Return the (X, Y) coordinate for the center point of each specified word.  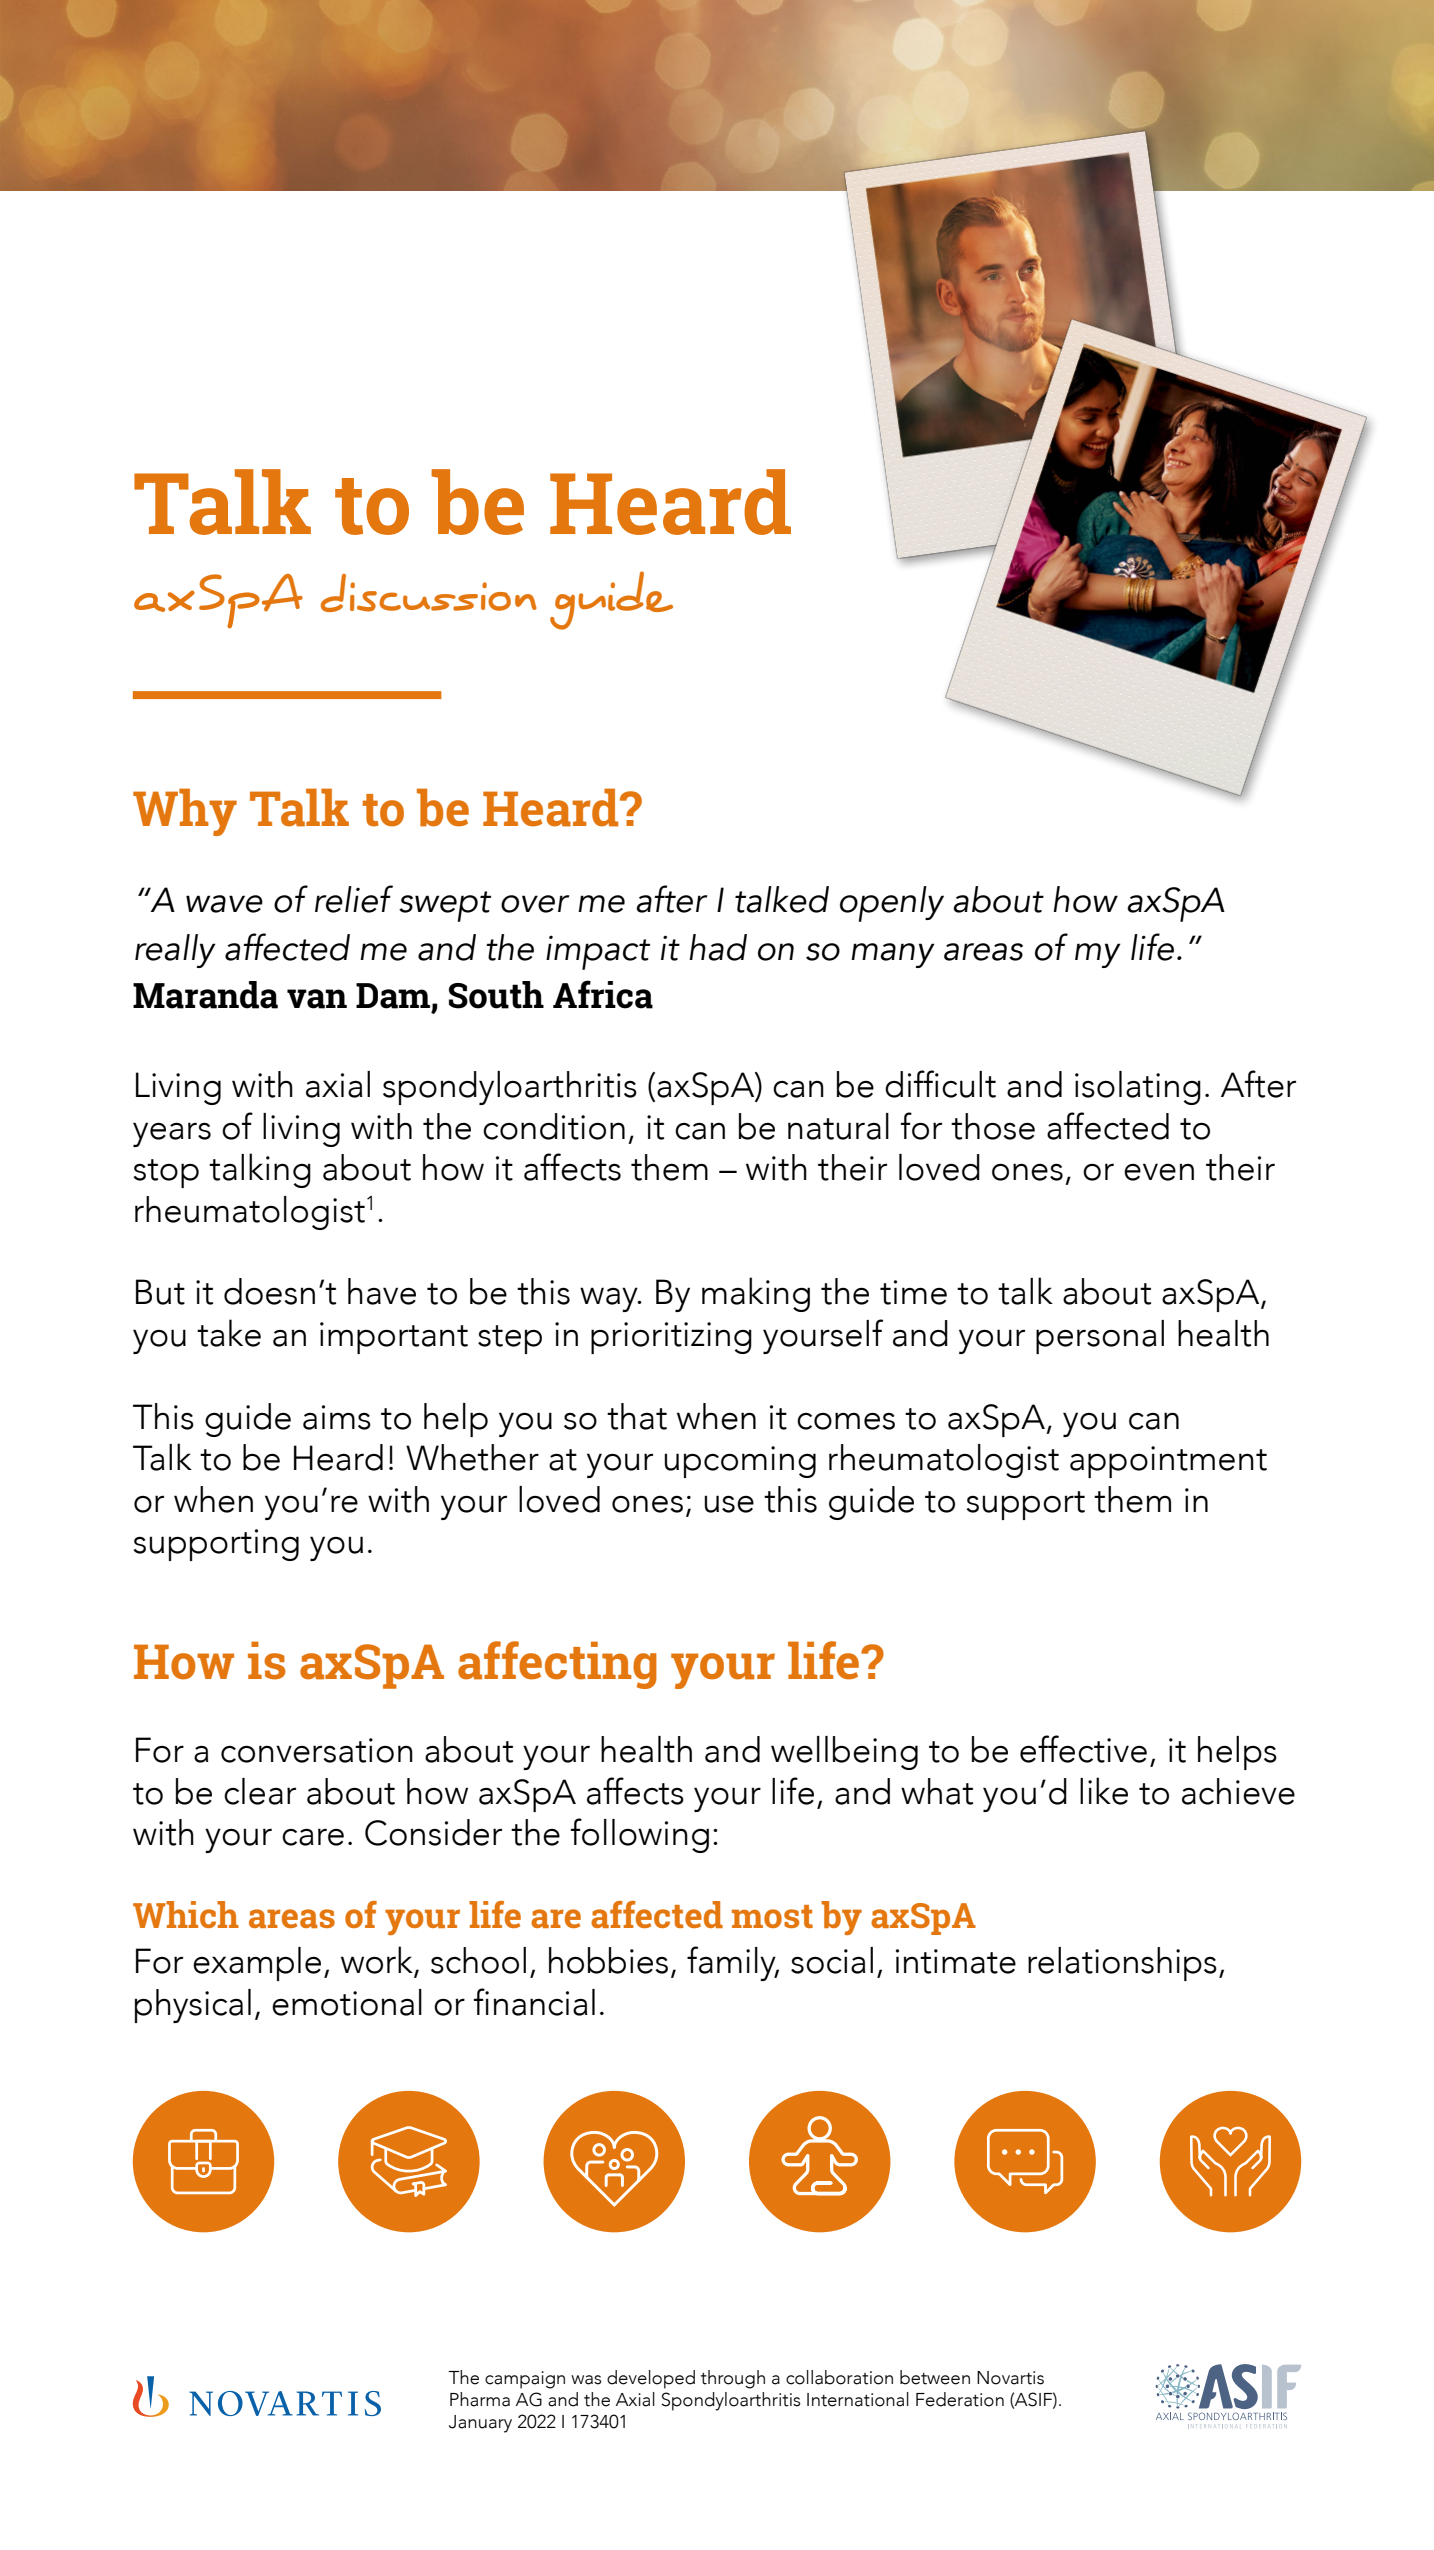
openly (892, 904)
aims (337, 1417)
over (535, 904)
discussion (429, 593)
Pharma (480, 2399)
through (733, 2379)
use (729, 1504)
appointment (1168, 1462)
